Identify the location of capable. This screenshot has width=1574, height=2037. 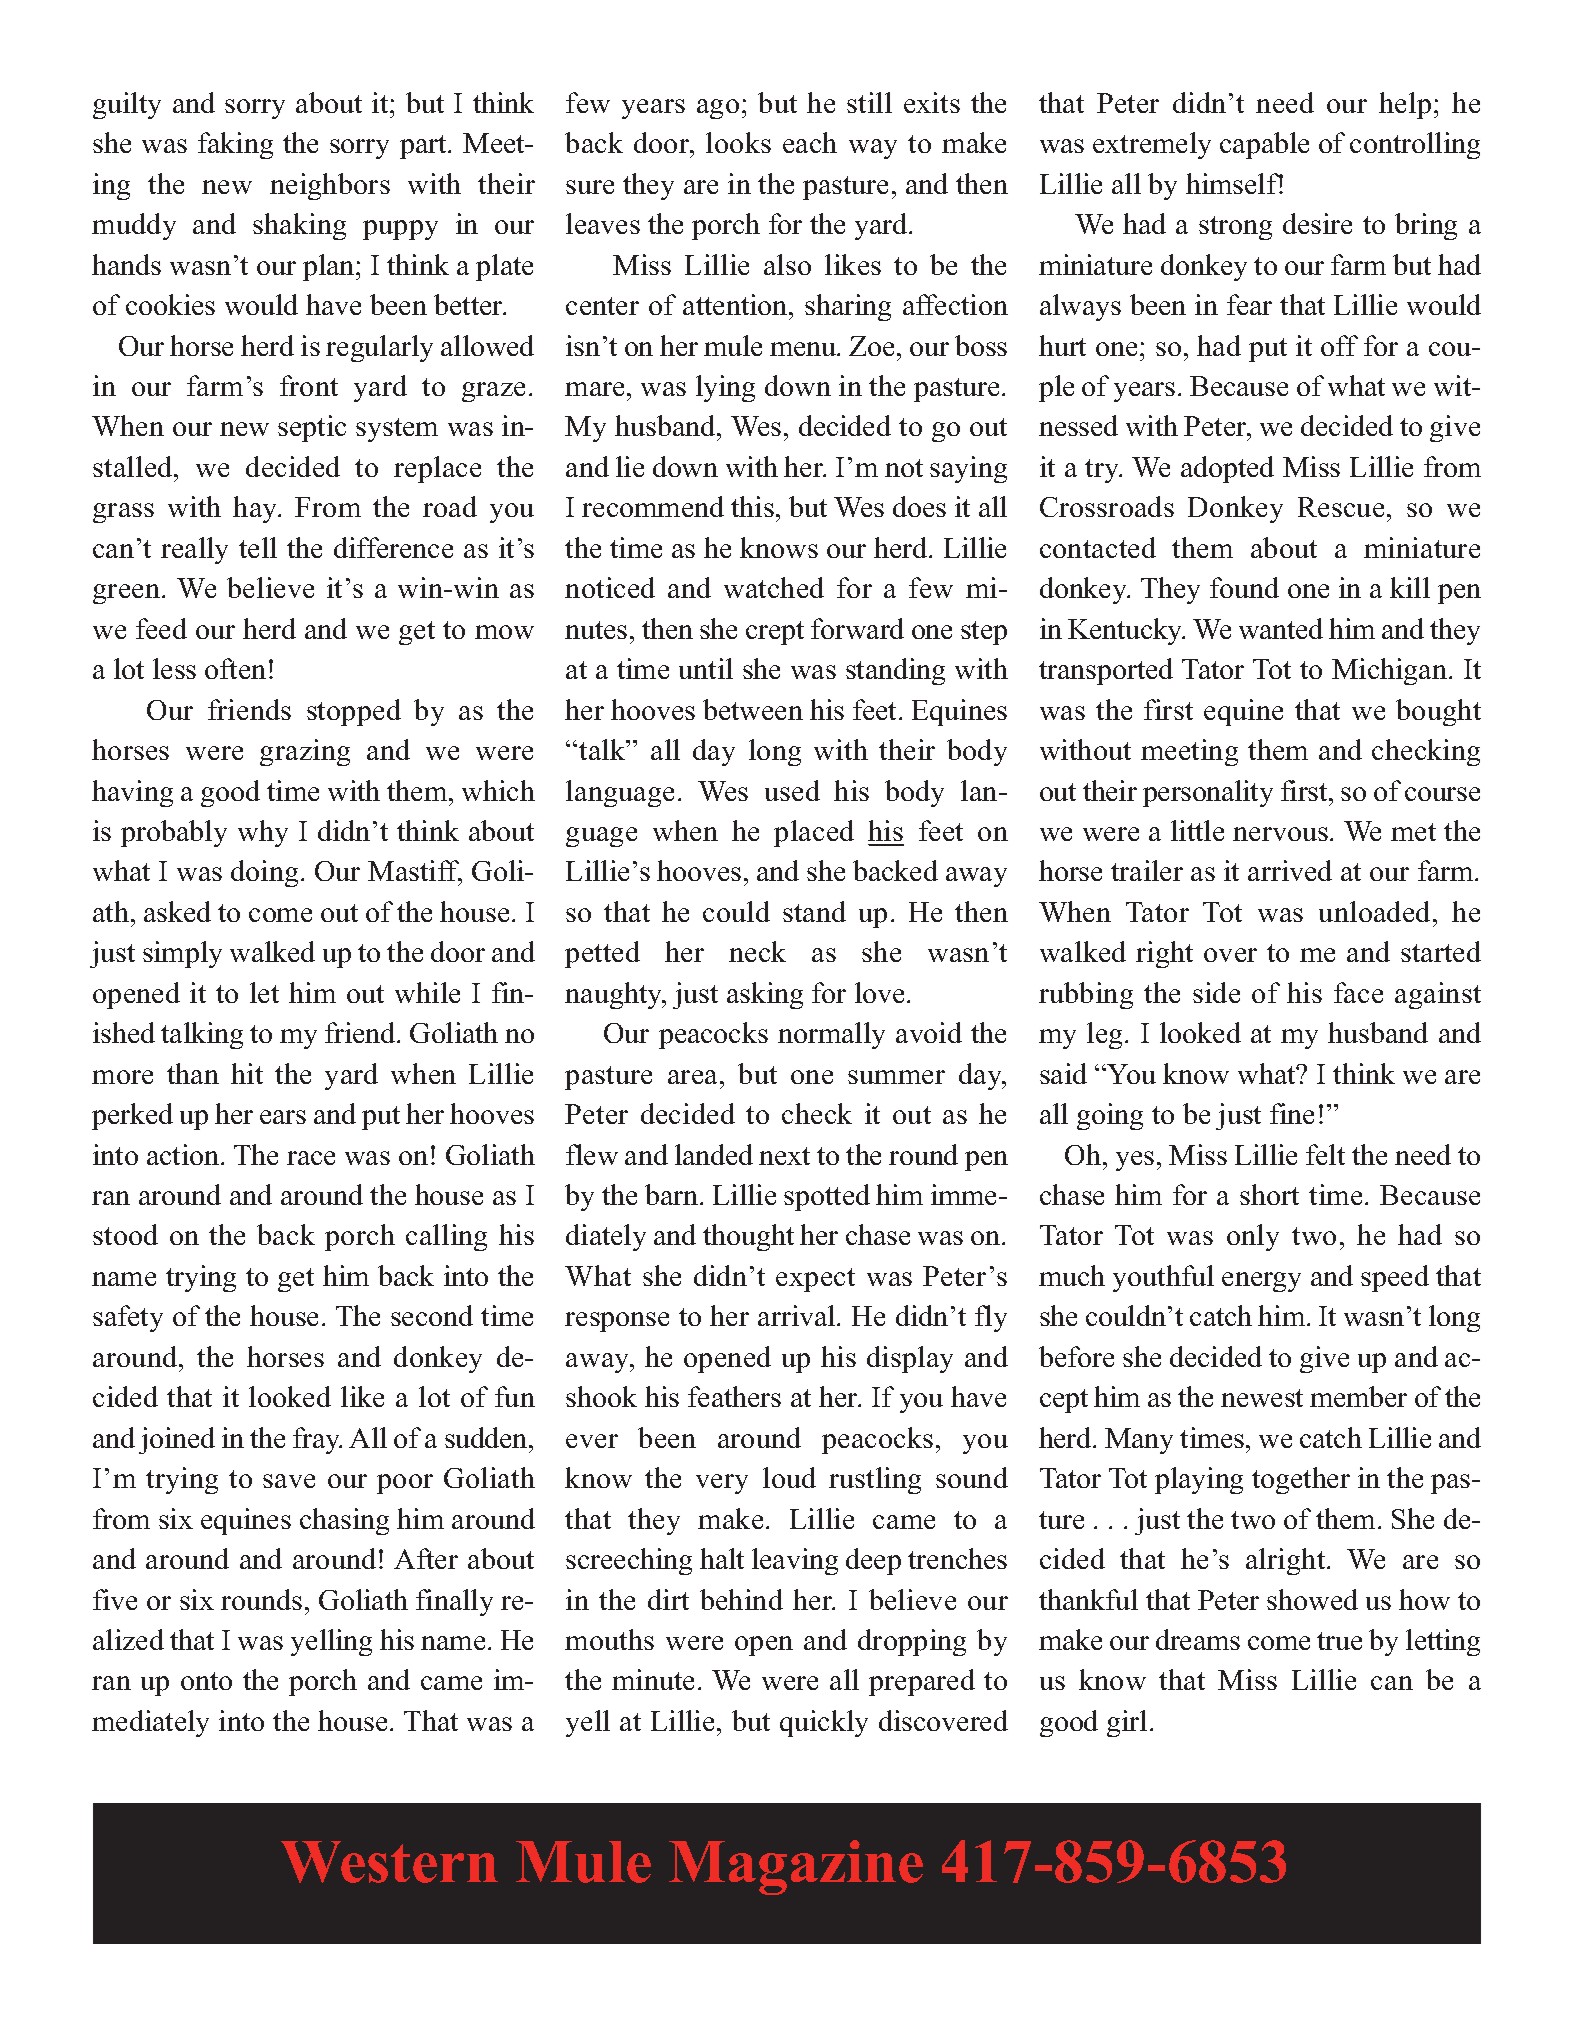
(1264, 145).
